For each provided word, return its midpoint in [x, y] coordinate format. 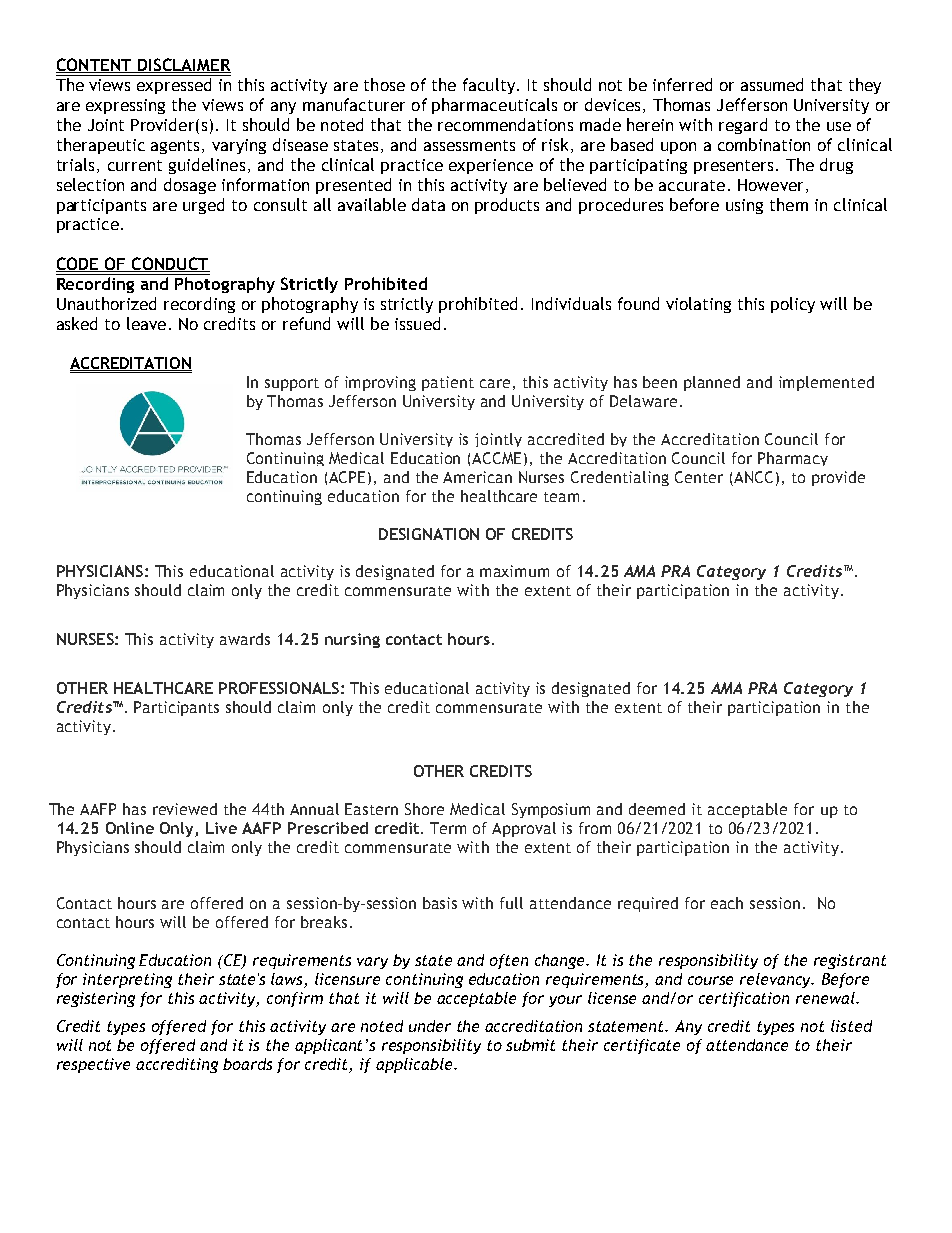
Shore [424, 809]
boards [247, 1064]
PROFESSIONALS [279, 688]
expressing [125, 106]
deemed [657, 809]
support [292, 384]
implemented [826, 383]
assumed [772, 84]
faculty [489, 86]
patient [448, 383]
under [430, 1026]
